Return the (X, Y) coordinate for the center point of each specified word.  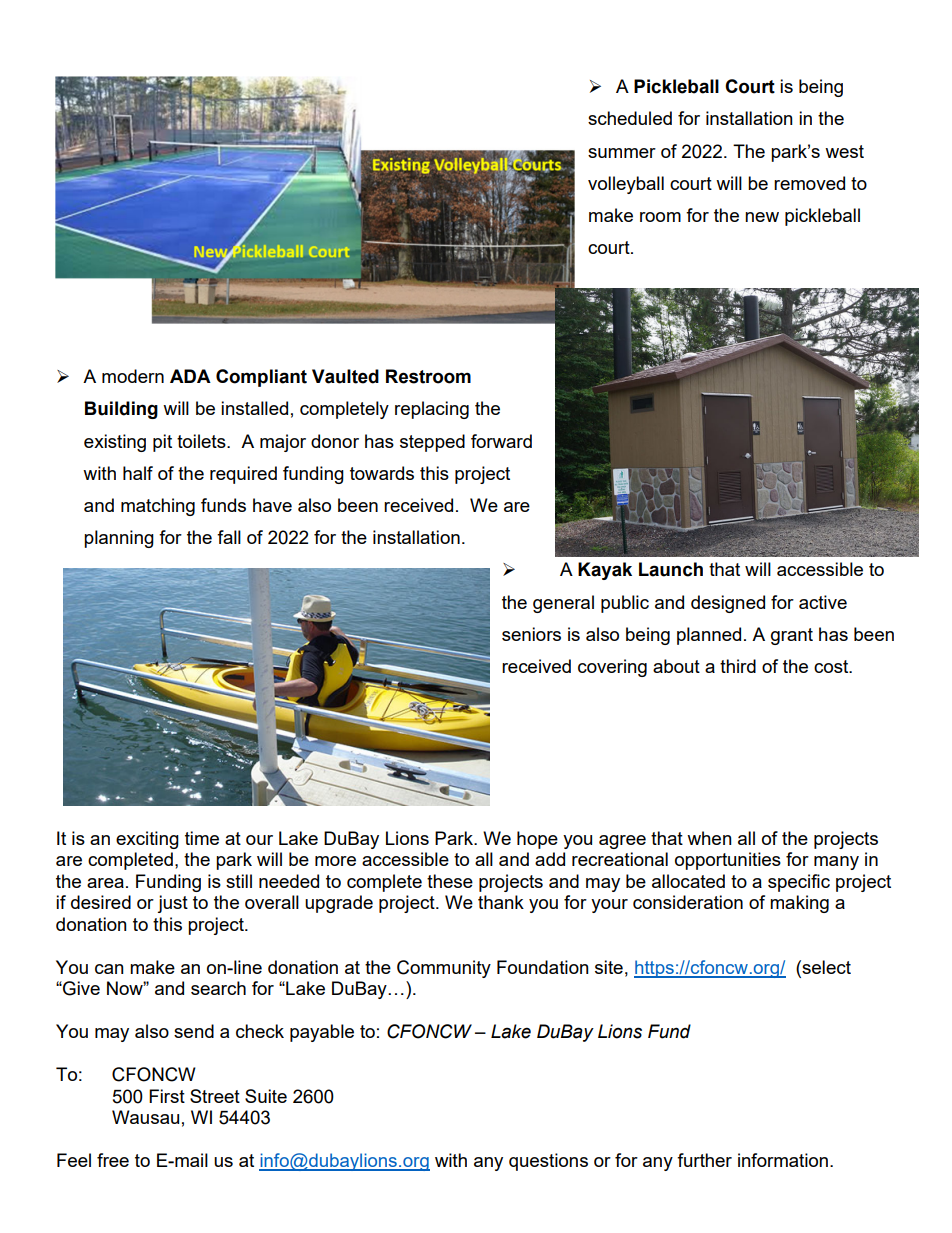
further (704, 1160)
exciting (147, 840)
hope (537, 840)
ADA (190, 376)
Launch (671, 569)
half (138, 473)
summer (622, 153)
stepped (432, 443)
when (709, 838)
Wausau (145, 1117)
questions (548, 1162)
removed (809, 183)
